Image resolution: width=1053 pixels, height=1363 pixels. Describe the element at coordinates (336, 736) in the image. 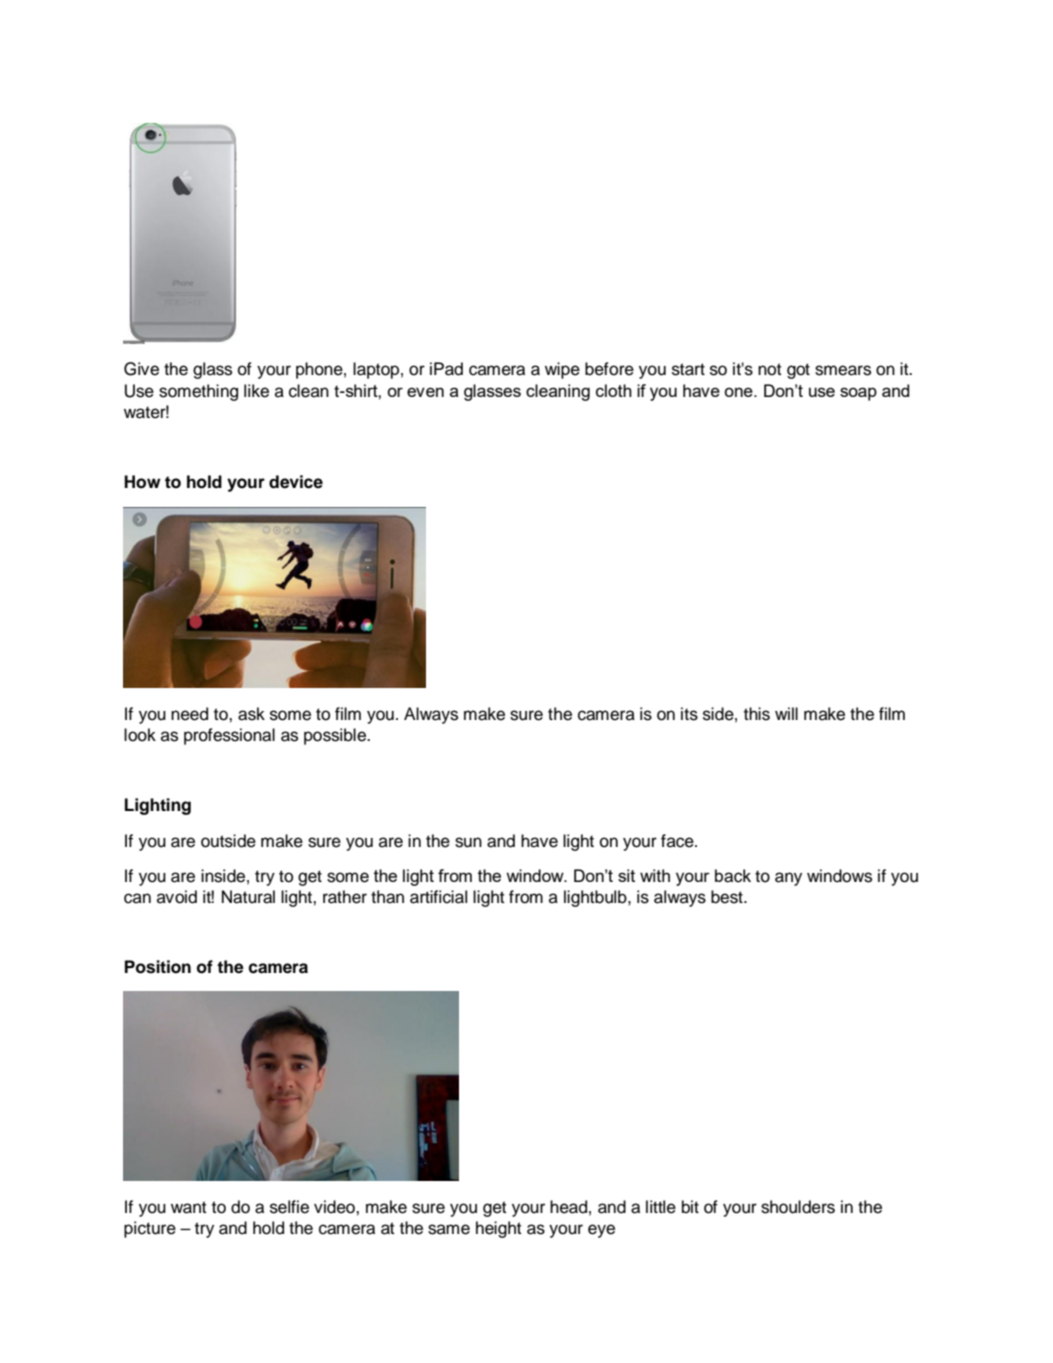

I see `possible` at that location.
